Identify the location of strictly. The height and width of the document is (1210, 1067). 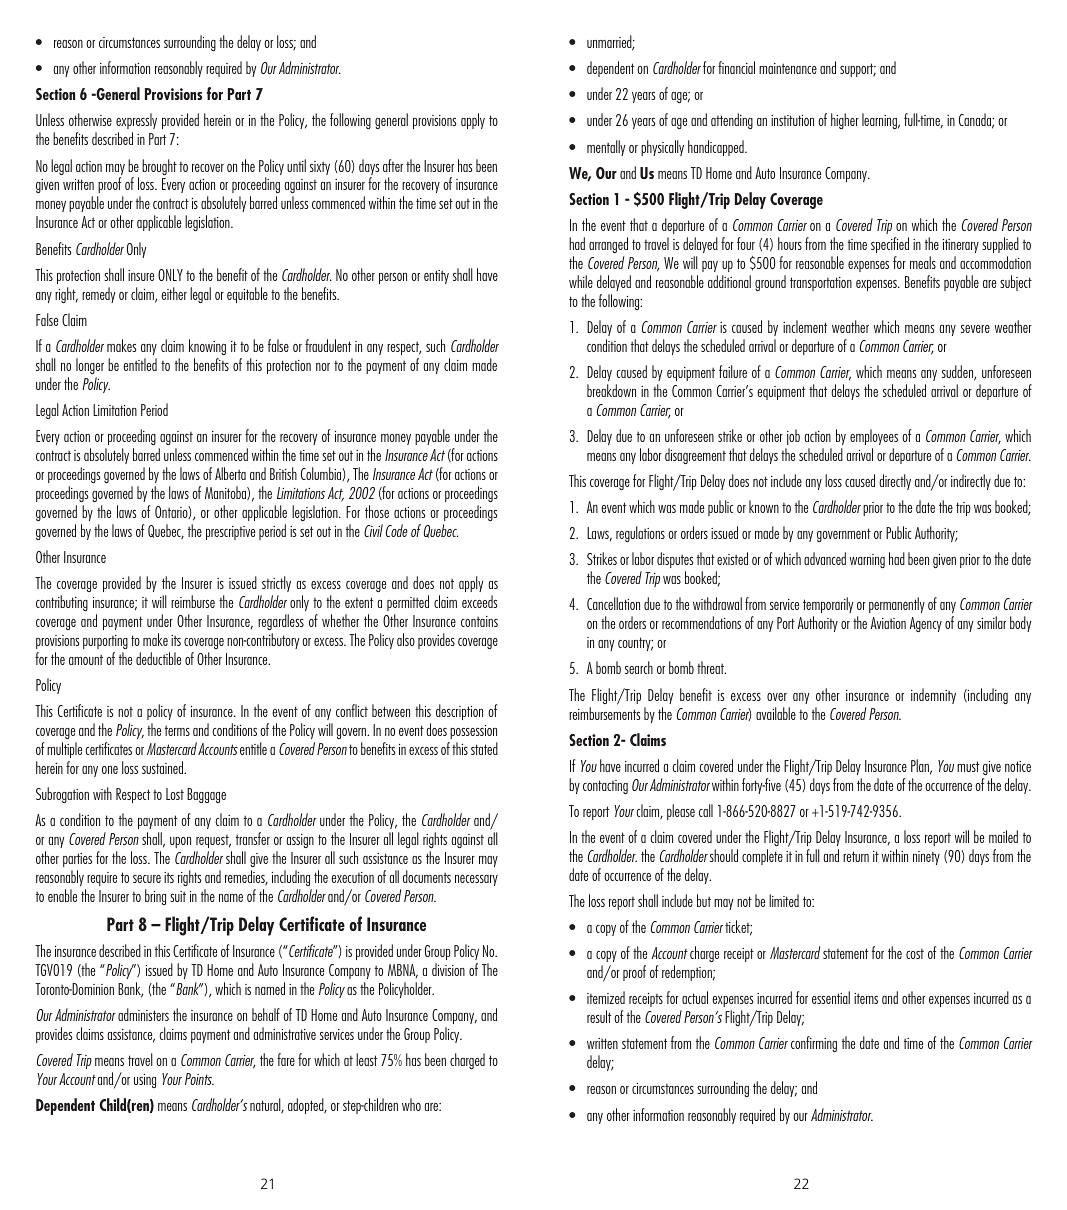
(276, 584).
